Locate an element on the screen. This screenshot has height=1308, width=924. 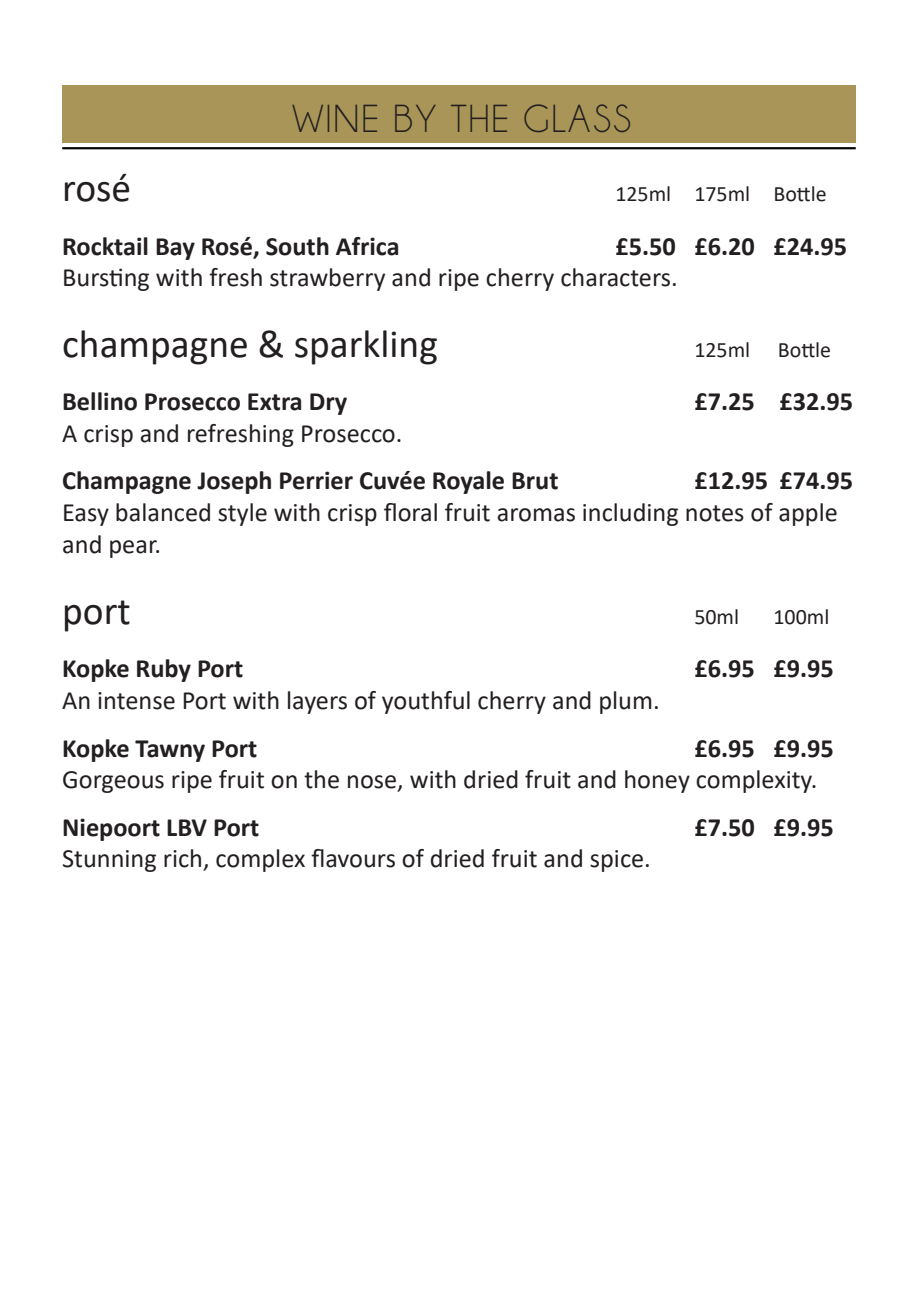
characters is located at coordinates (615, 277).
